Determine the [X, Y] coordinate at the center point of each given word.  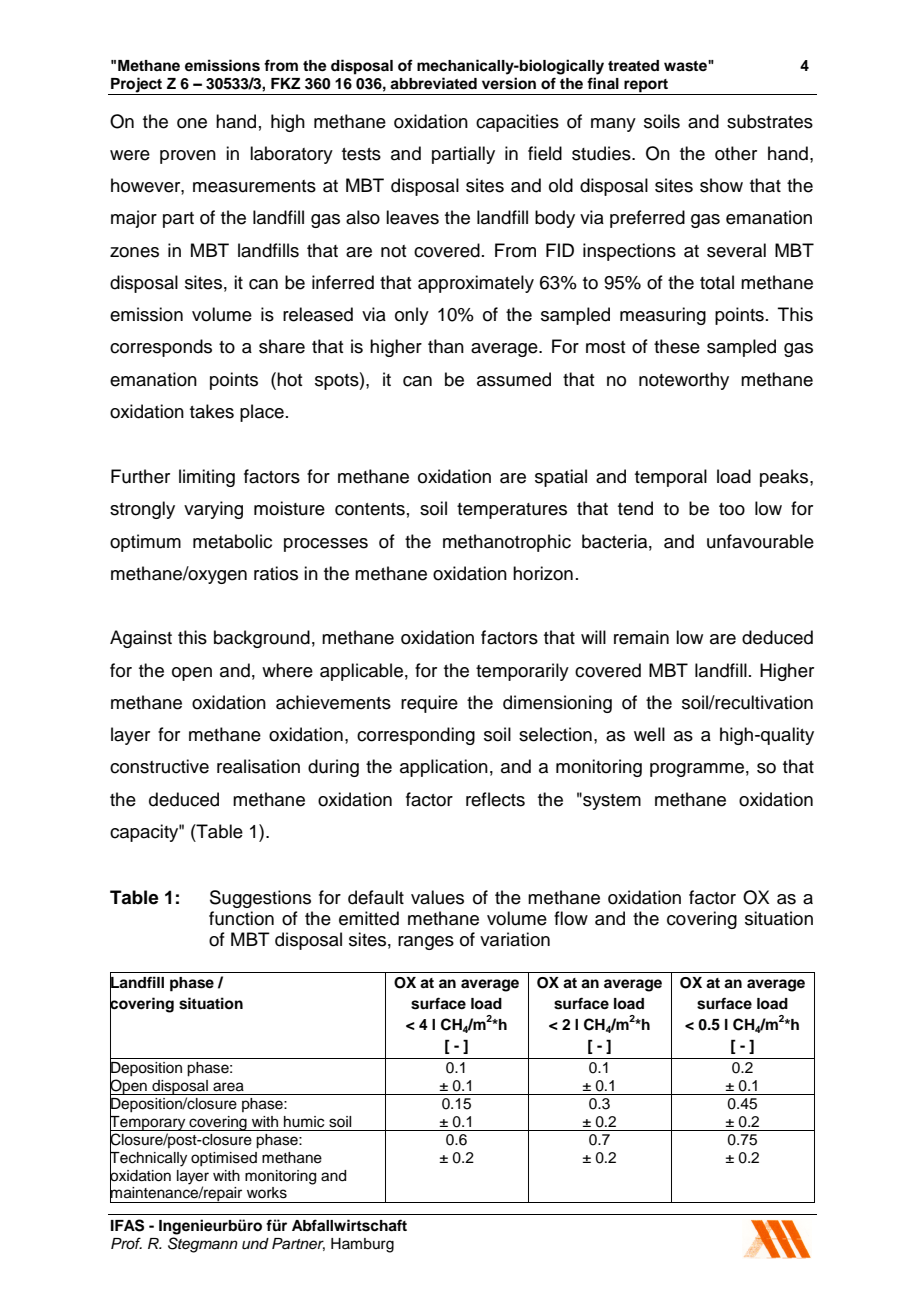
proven [188, 157]
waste [686, 66]
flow [571, 918]
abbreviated [433, 83]
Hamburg [362, 1245]
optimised [224, 1159]
